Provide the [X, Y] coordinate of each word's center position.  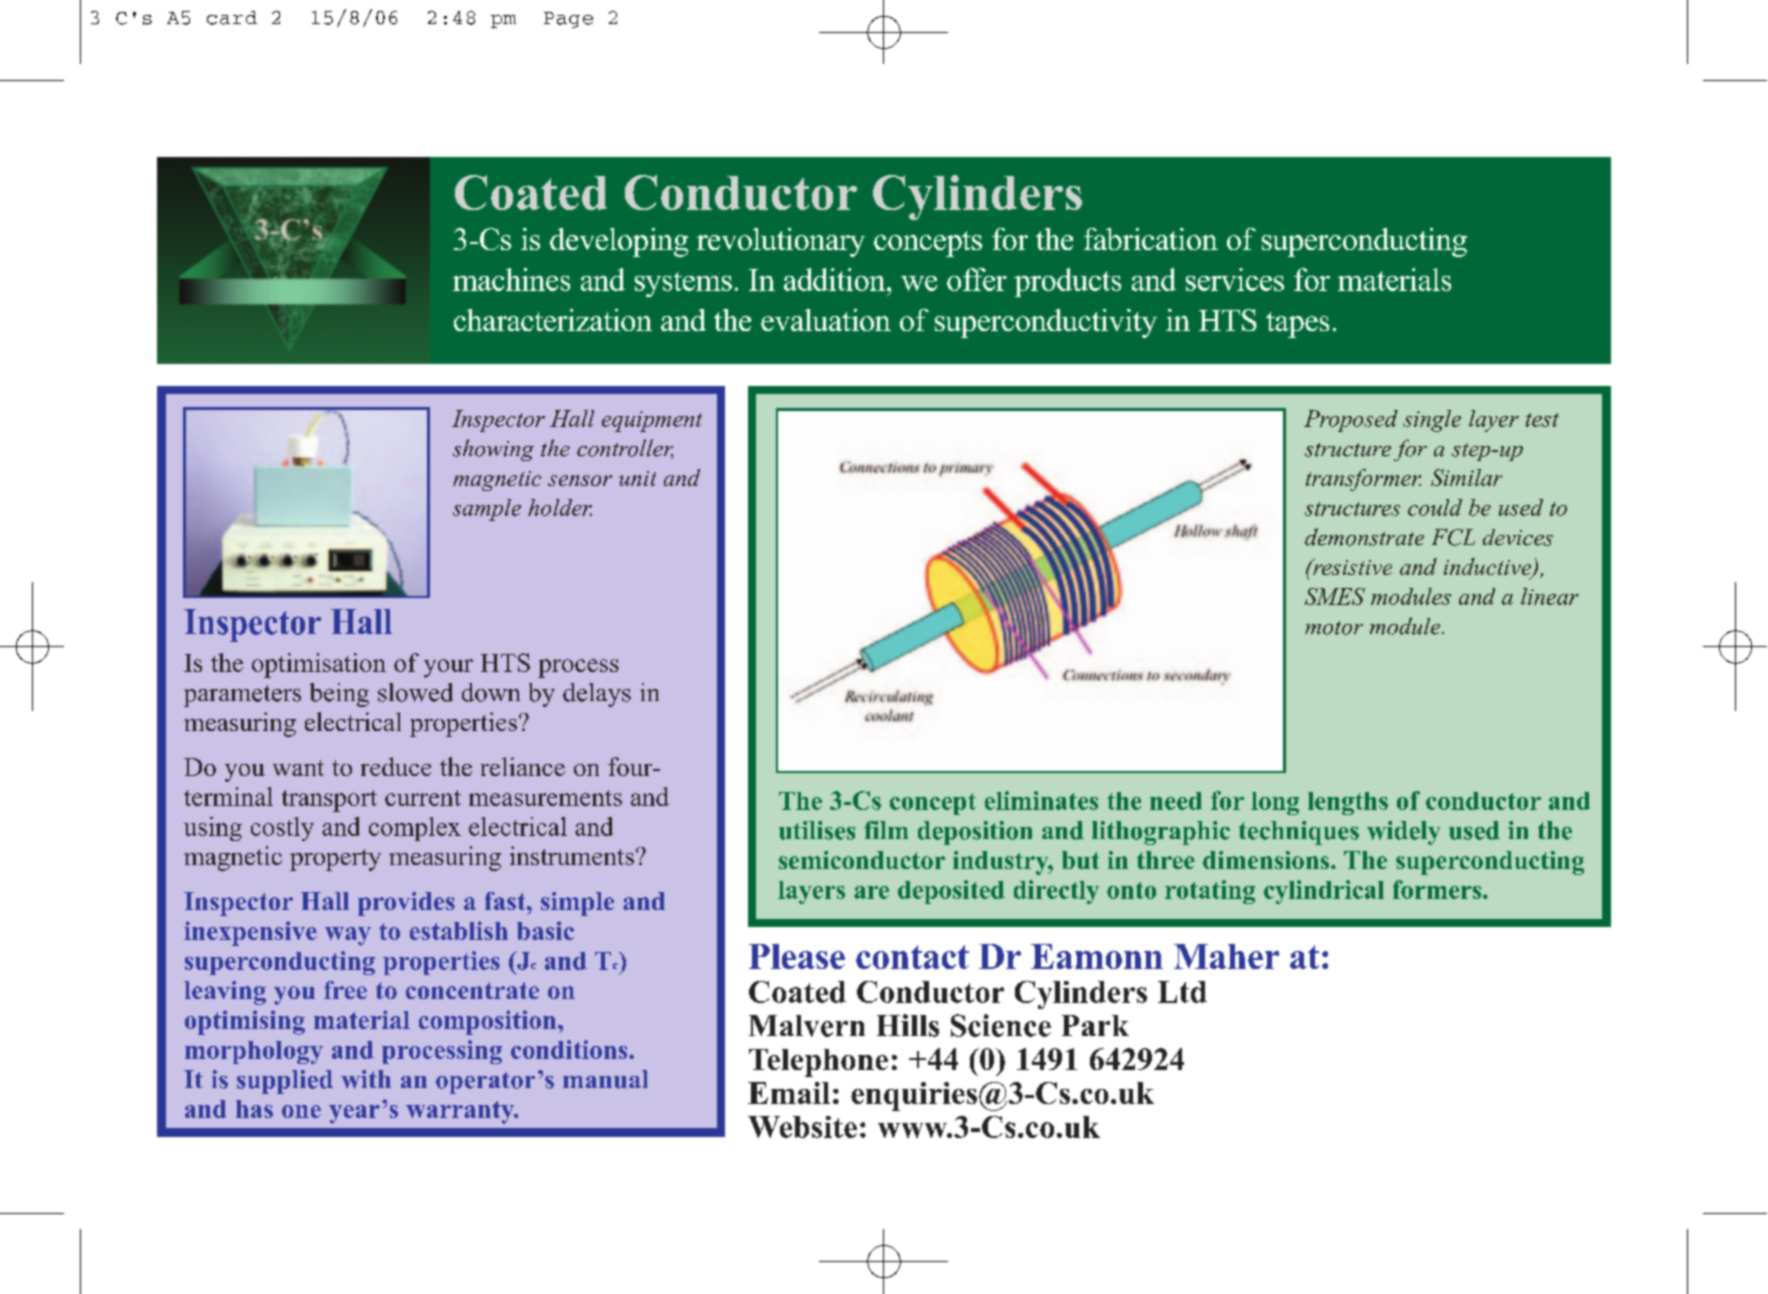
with [366, 1079]
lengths [1348, 803]
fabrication [1151, 239]
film [886, 830]
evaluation [826, 320]
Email [789, 1093]
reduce [396, 766]
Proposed [1351, 421]
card [232, 18]
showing [493, 450]
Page [568, 20]
